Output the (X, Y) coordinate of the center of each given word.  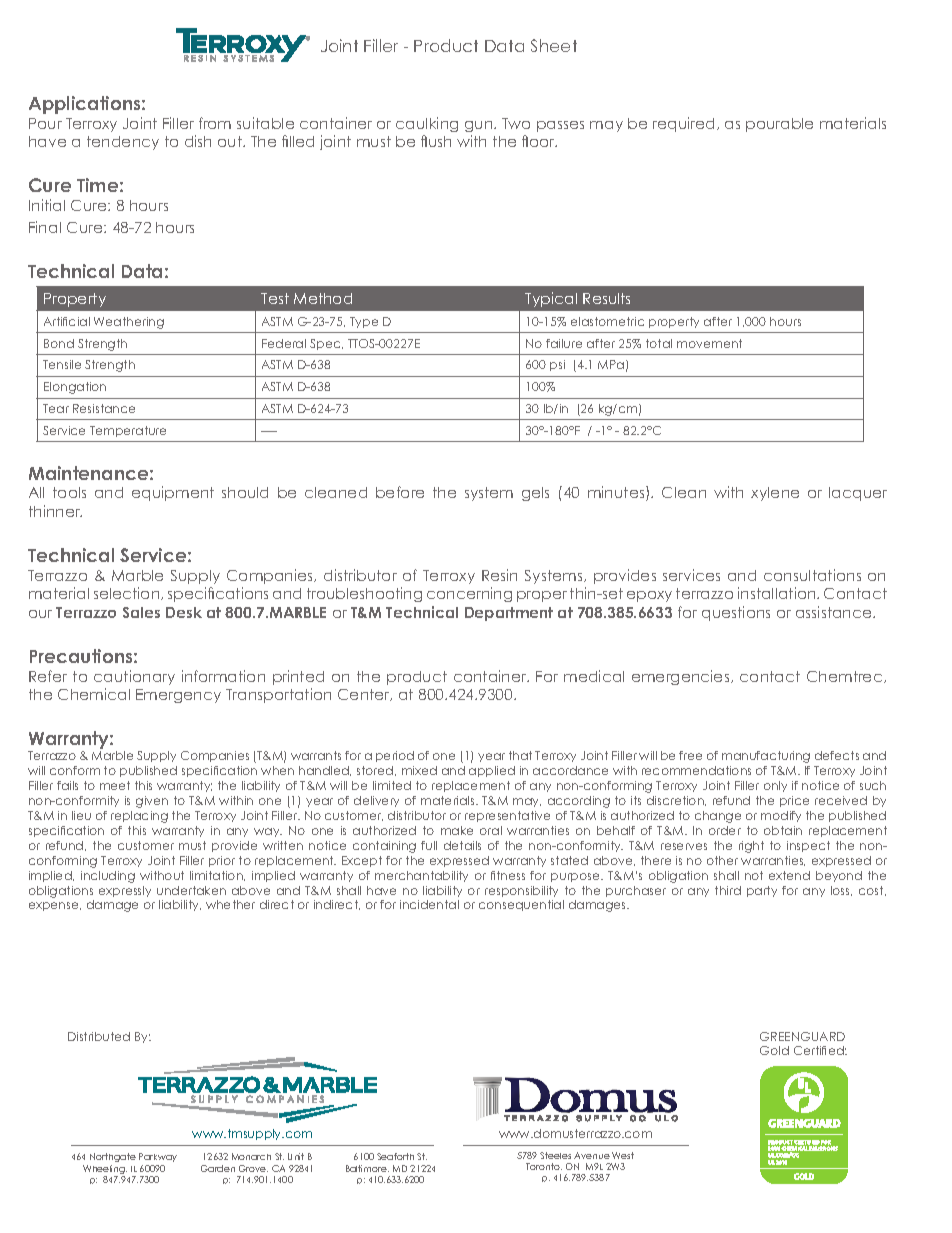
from (215, 123)
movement (709, 343)
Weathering (129, 323)
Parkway (158, 1157)
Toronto (544, 1166)
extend (789, 875)
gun (480, 126)
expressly (125, 891)
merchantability (421, 876)
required (683, 124)
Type (364, 322)
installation (778, 593)
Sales (141, 612)
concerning (469, 594)
